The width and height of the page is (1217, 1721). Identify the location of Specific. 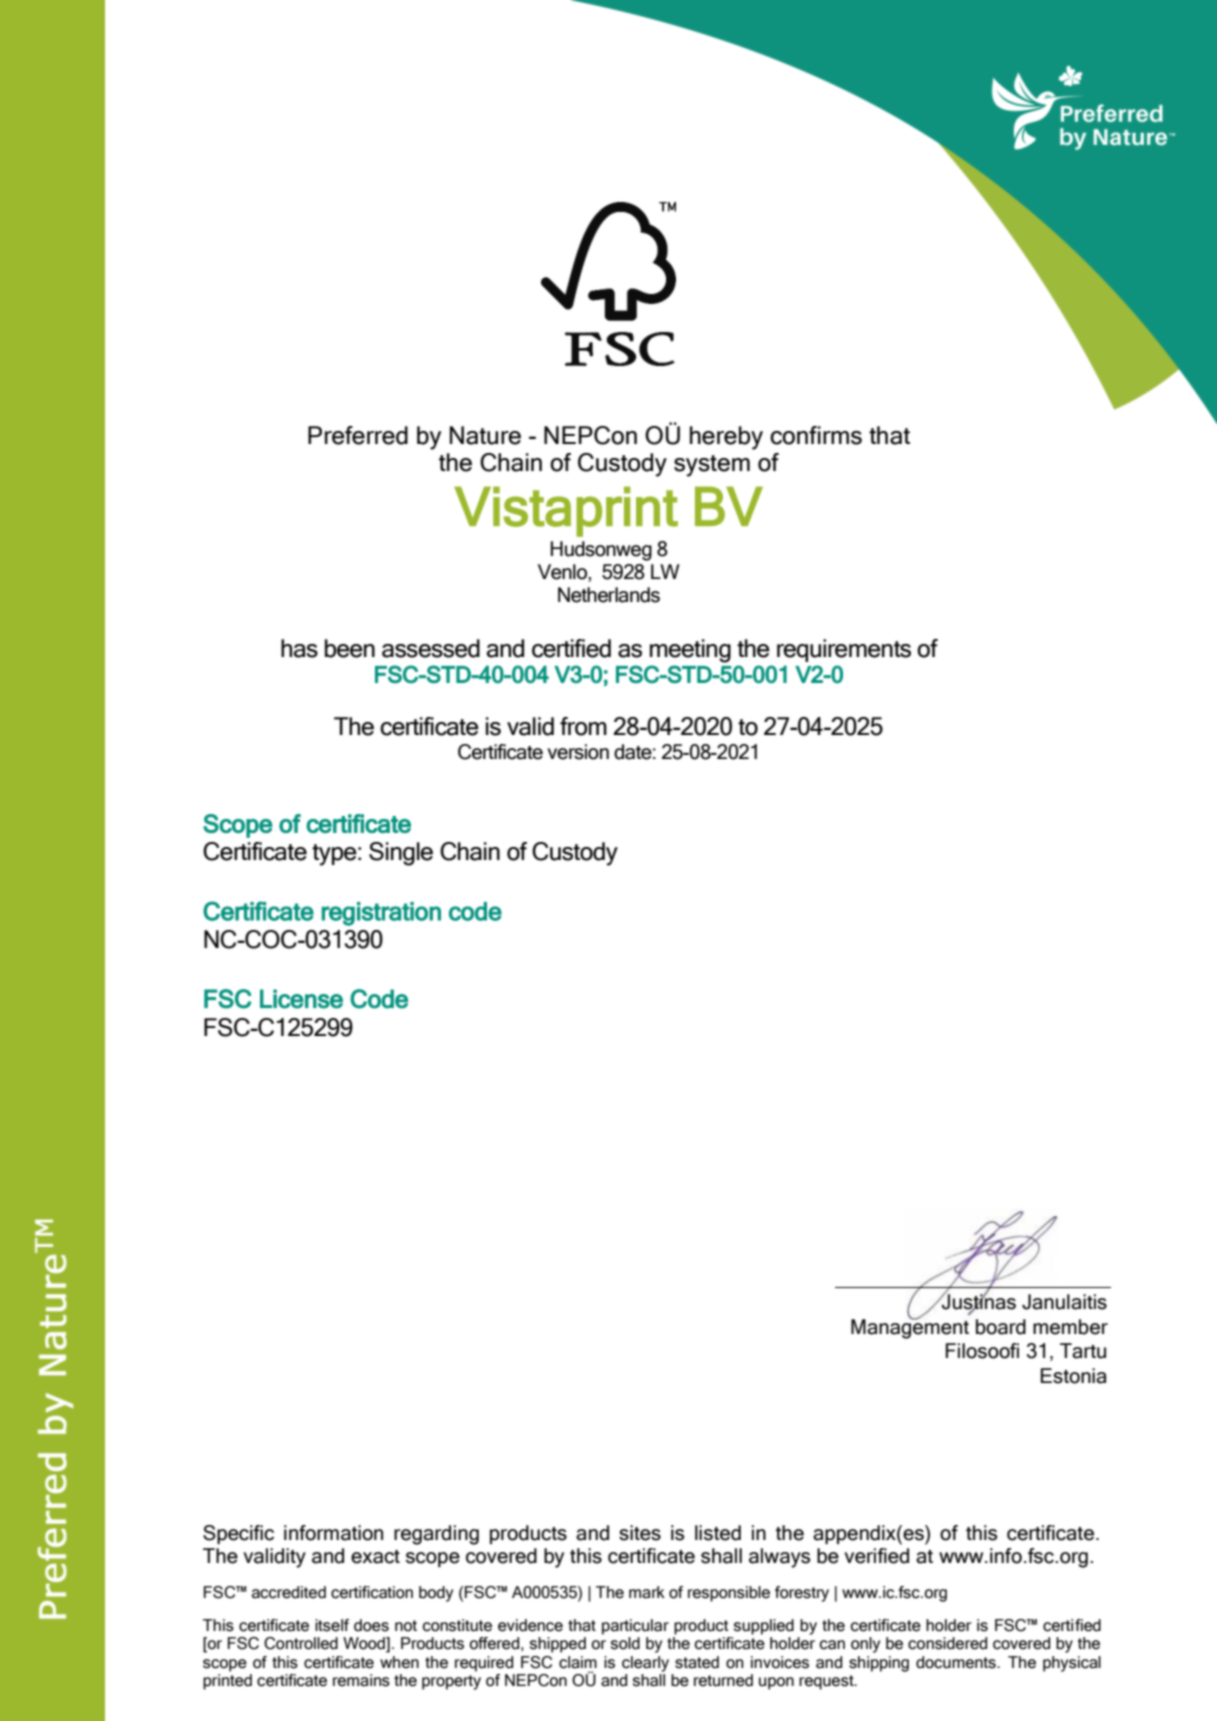
(238, 1534).
